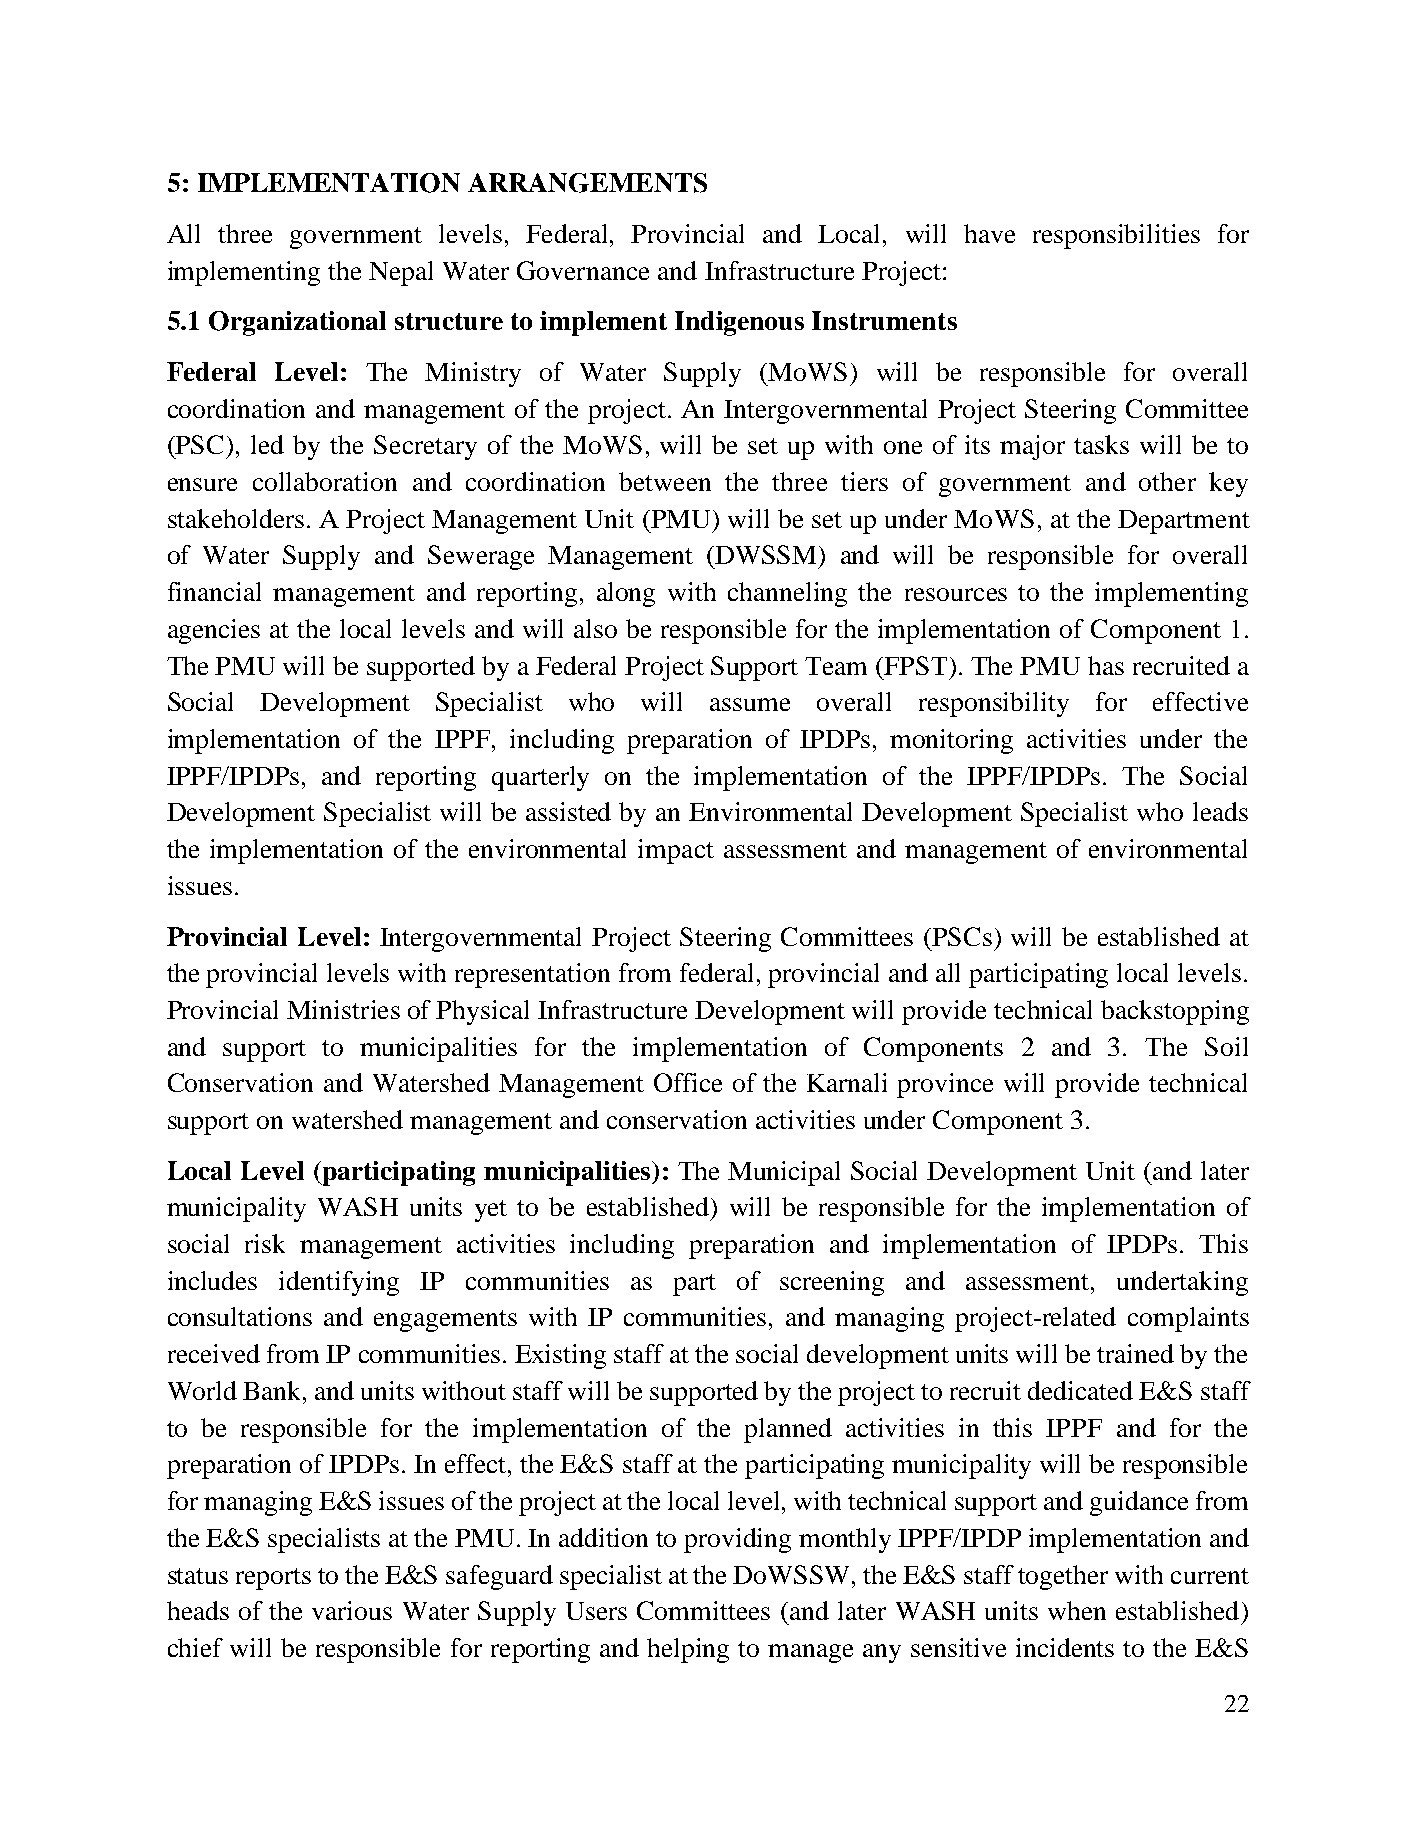 The height and width of the image is (1832, 1416). I want to click on responsibilities, so click(1116, 236).
